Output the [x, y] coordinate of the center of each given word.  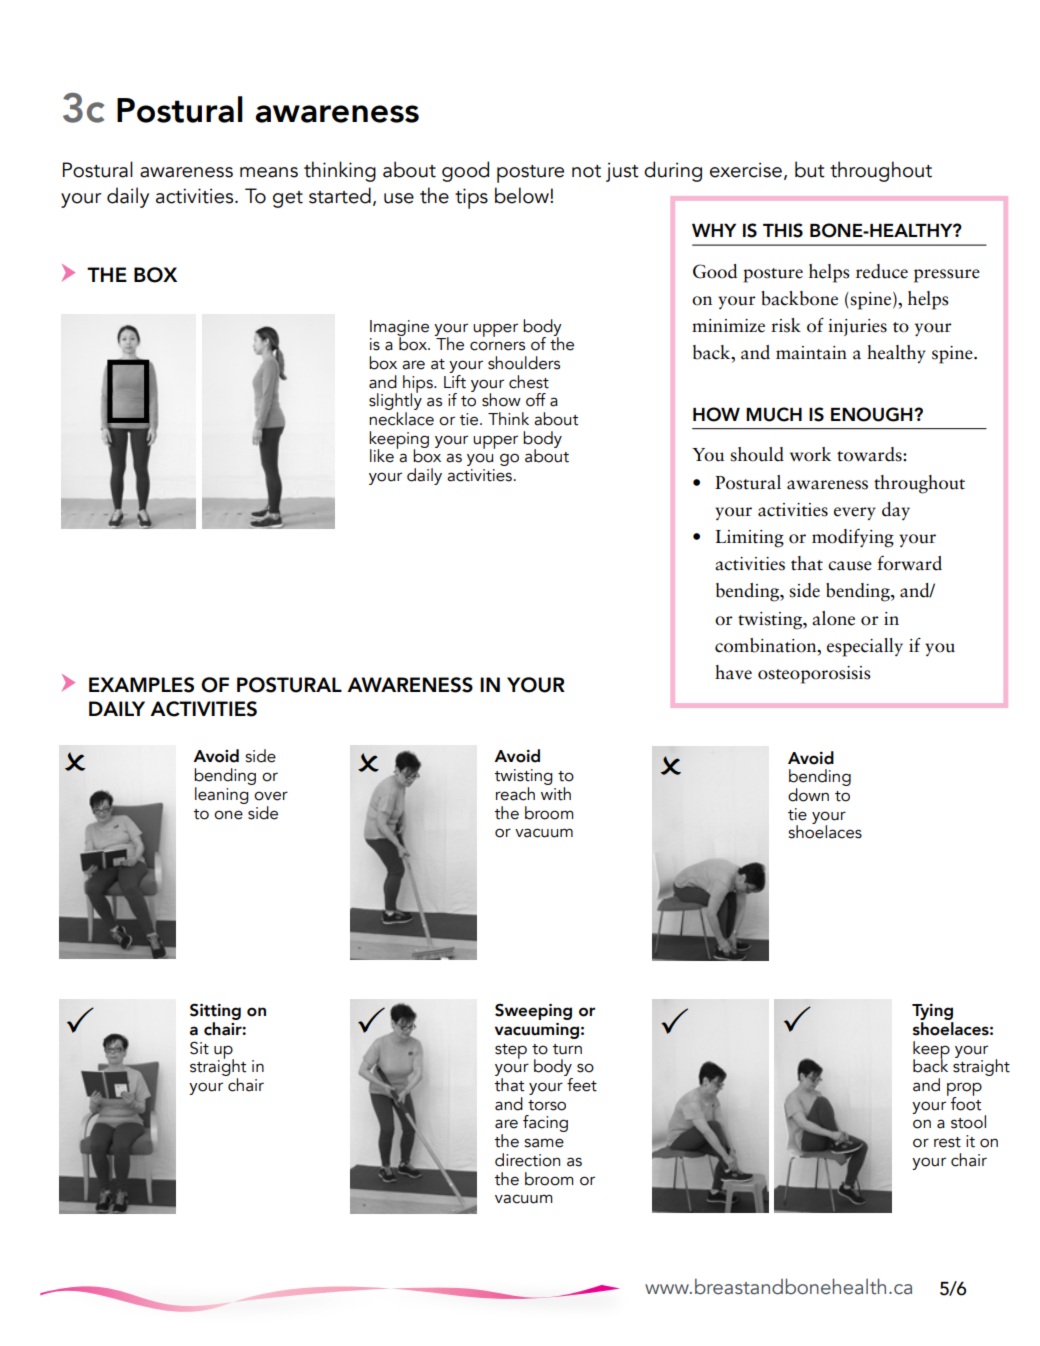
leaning [222, 795]
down [808, 795]
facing [545, 1123]
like [382, 456]
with [556, 794]
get [288, 199]
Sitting [215, 1013]
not [586, 171]
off [536, 400]
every [855, 513]
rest [947, 1142]
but [810, 169]
